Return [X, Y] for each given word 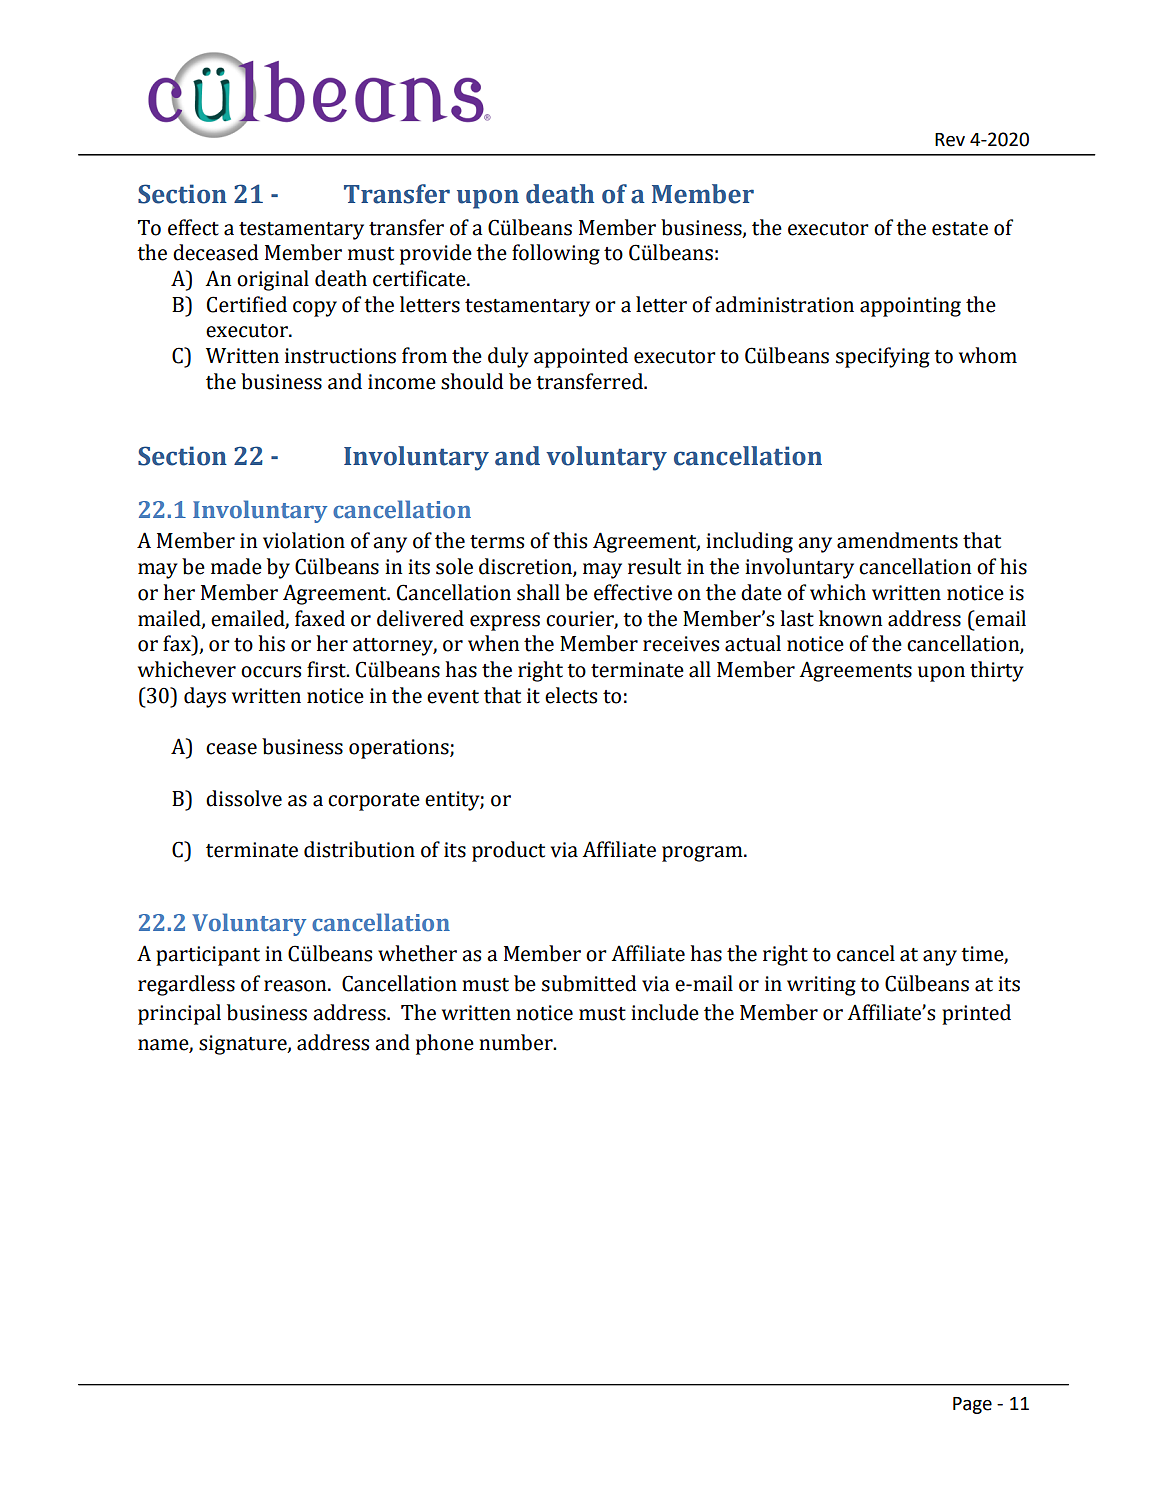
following [556, 254]
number [517, 1042]
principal [179, 1014]
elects [571, 695]
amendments [897, 540]
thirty [997, 671]
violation [304, 540]
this [570, 540]
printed [976, 1014]
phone [445, 1044]
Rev [950, 140]
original [273, 280]
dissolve [244, 798]
